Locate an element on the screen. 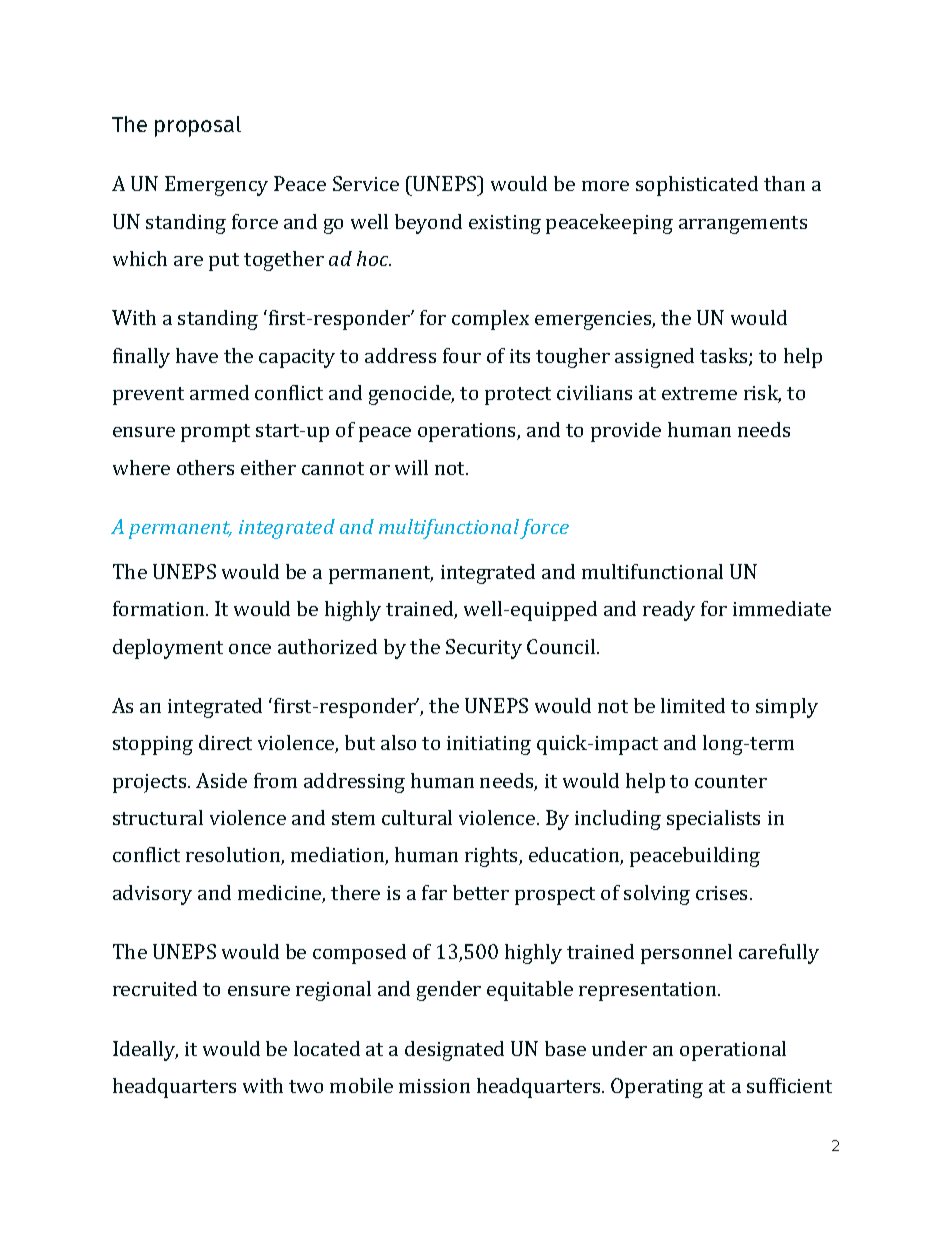 This screenshot has width=952, height=1233. operational is located at coordinates (733, 1051).
